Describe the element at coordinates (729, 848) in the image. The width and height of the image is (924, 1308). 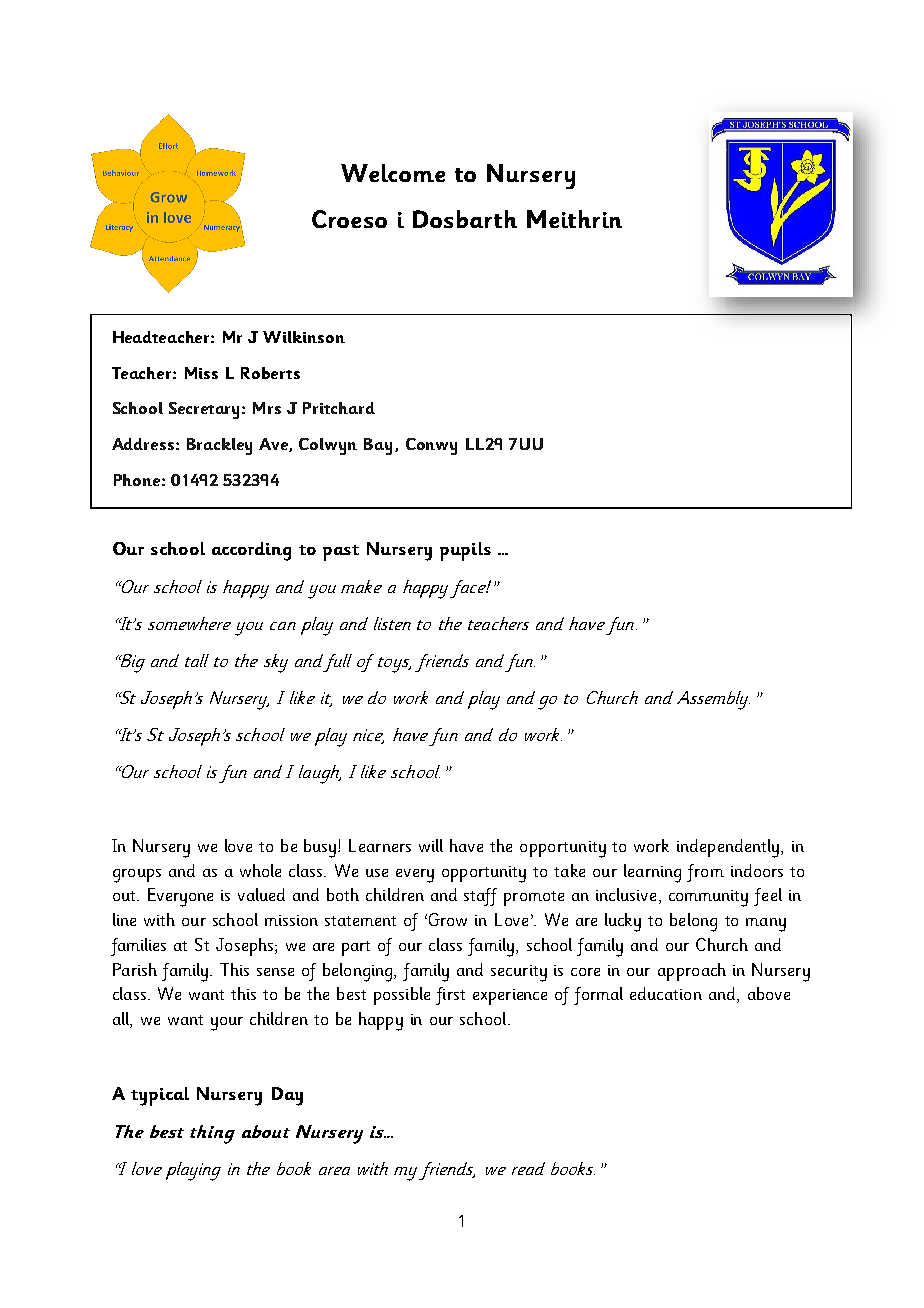
I see `independently` at that location.
